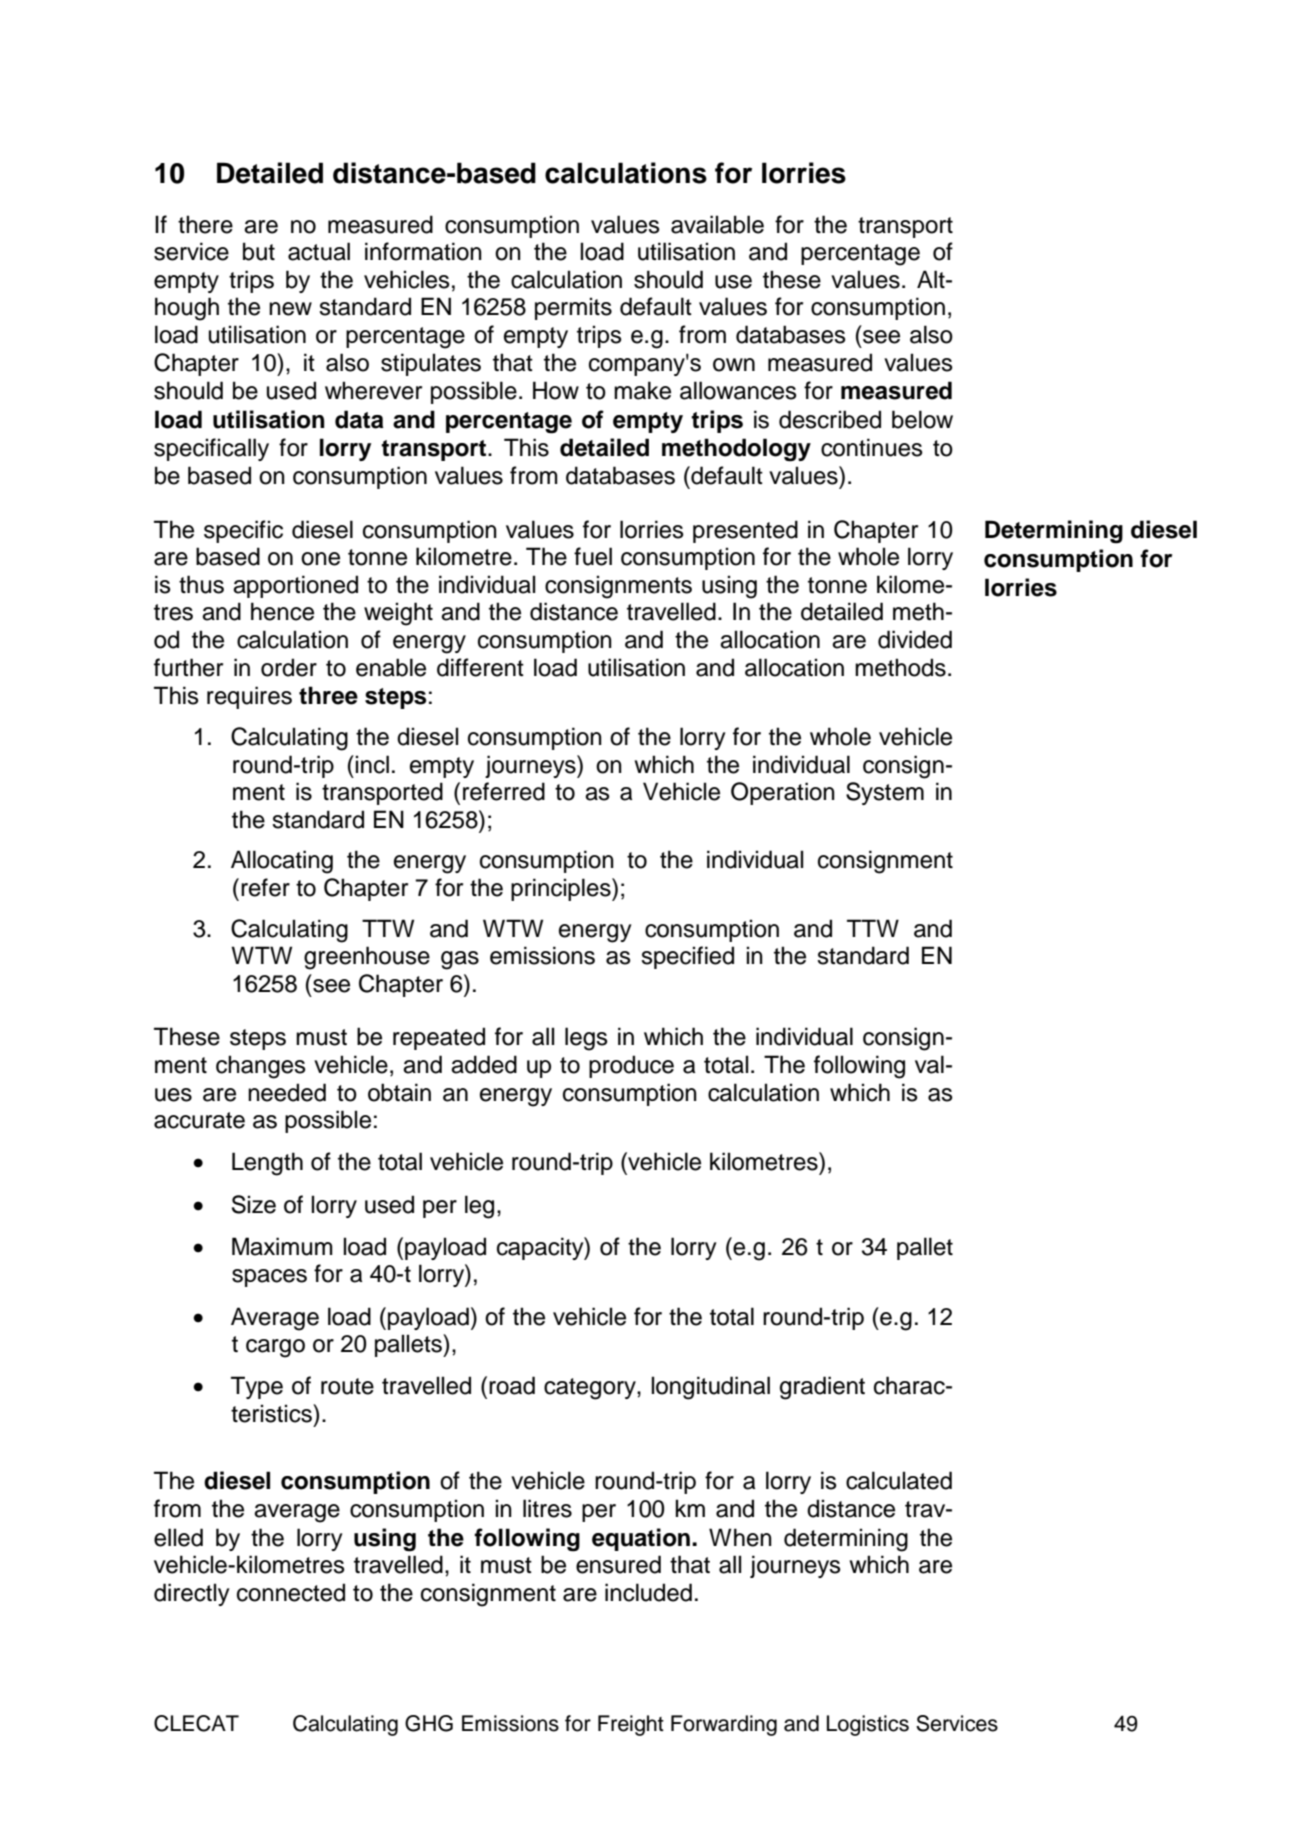 The width and height of the screenshot is (1291, 1827). What do you see at coordinates (282, 862) in the screenshot?
I see `Allocating` at bounding box center [282, 862].
